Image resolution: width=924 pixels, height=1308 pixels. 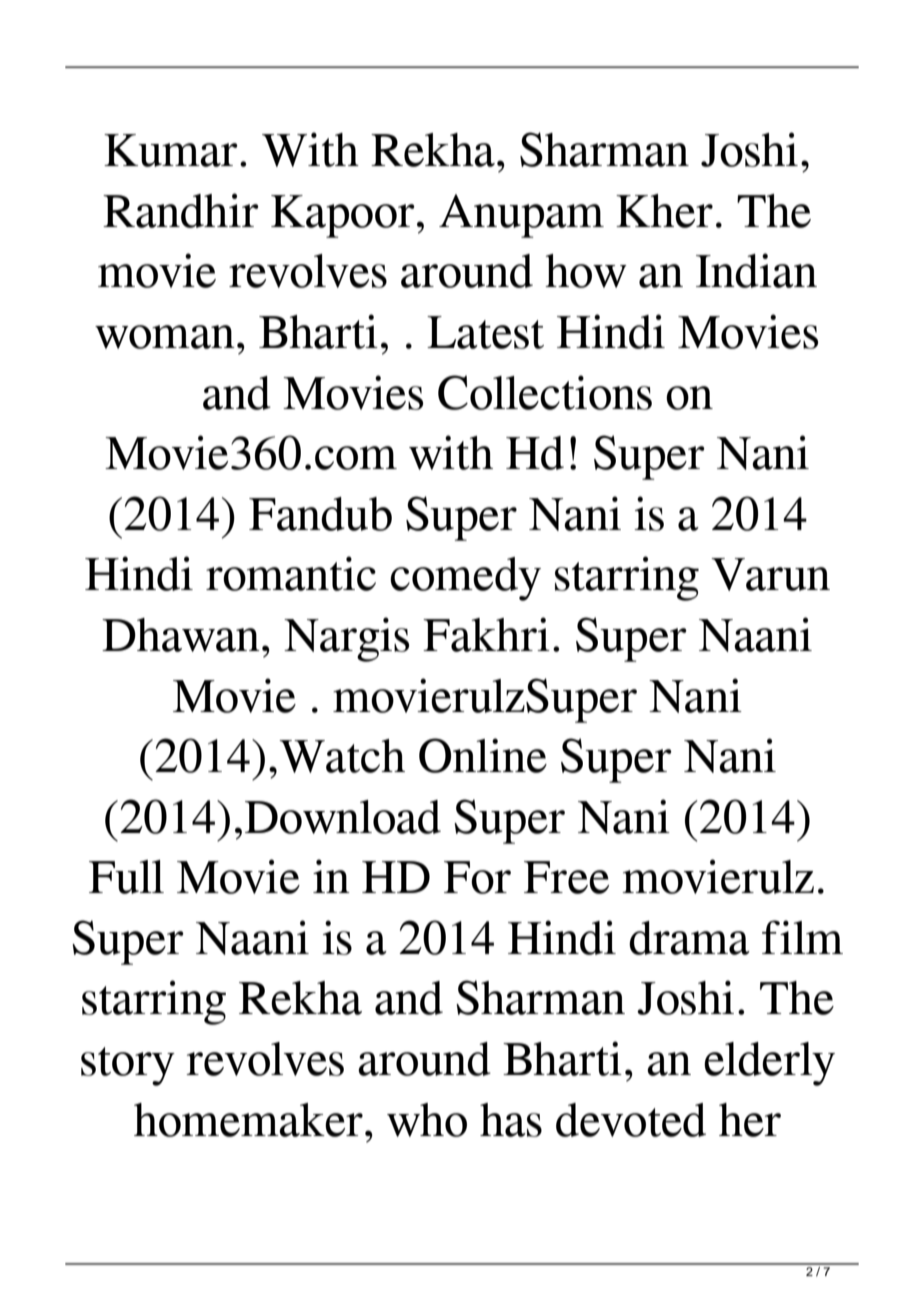 I want to click on Kumar, so click(x=171, y=150).
